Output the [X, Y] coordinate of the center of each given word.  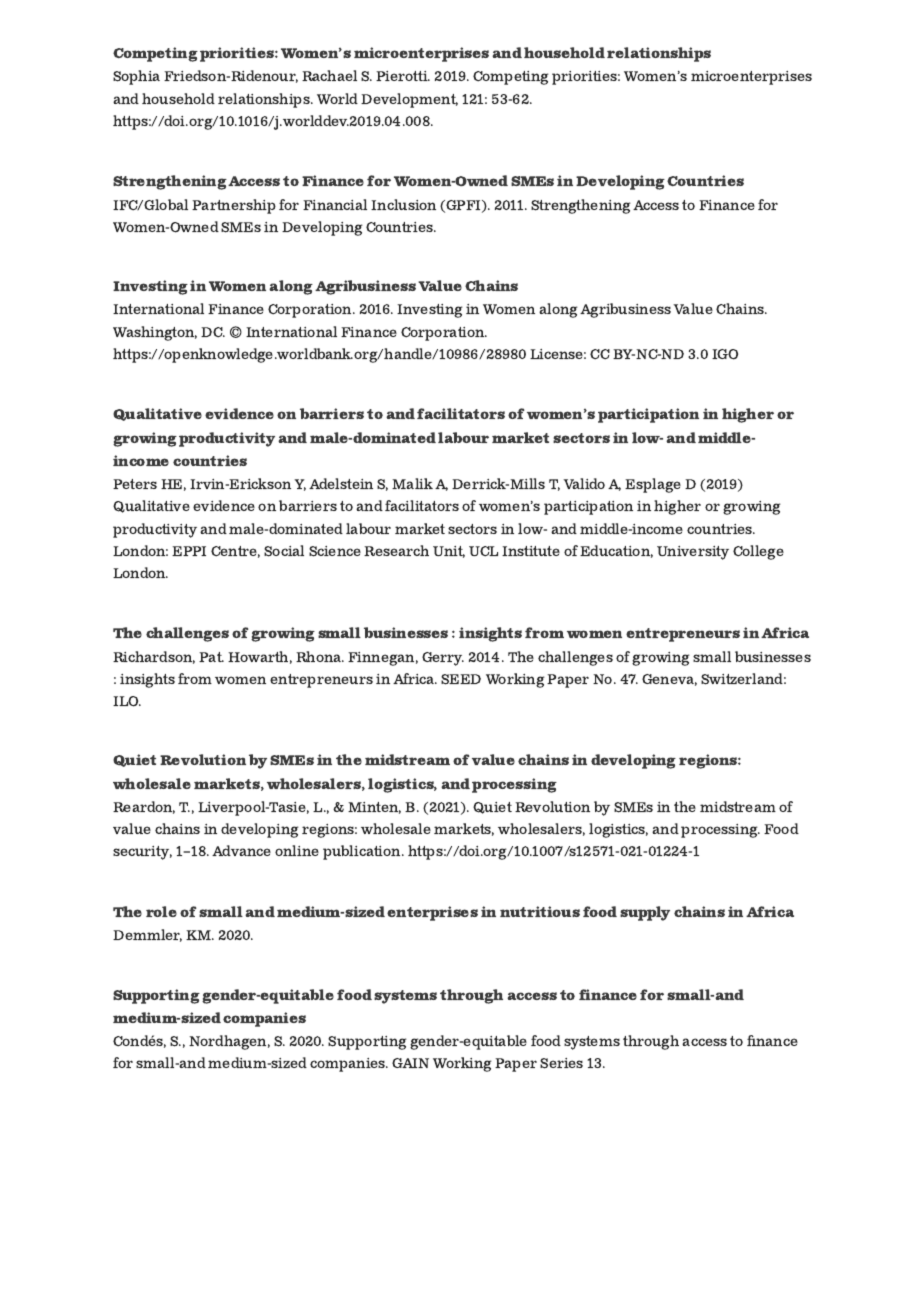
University [693, 553]
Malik [412, 483]
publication [363, 852]
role [161, 911]
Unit [449, 552]
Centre [235, 552]
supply [645, 913]
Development [409, 100]
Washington [155, 333]
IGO [725, 354]
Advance [241, 850]
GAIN [410, 1063]
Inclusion [403, 204]
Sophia [136, 77]
